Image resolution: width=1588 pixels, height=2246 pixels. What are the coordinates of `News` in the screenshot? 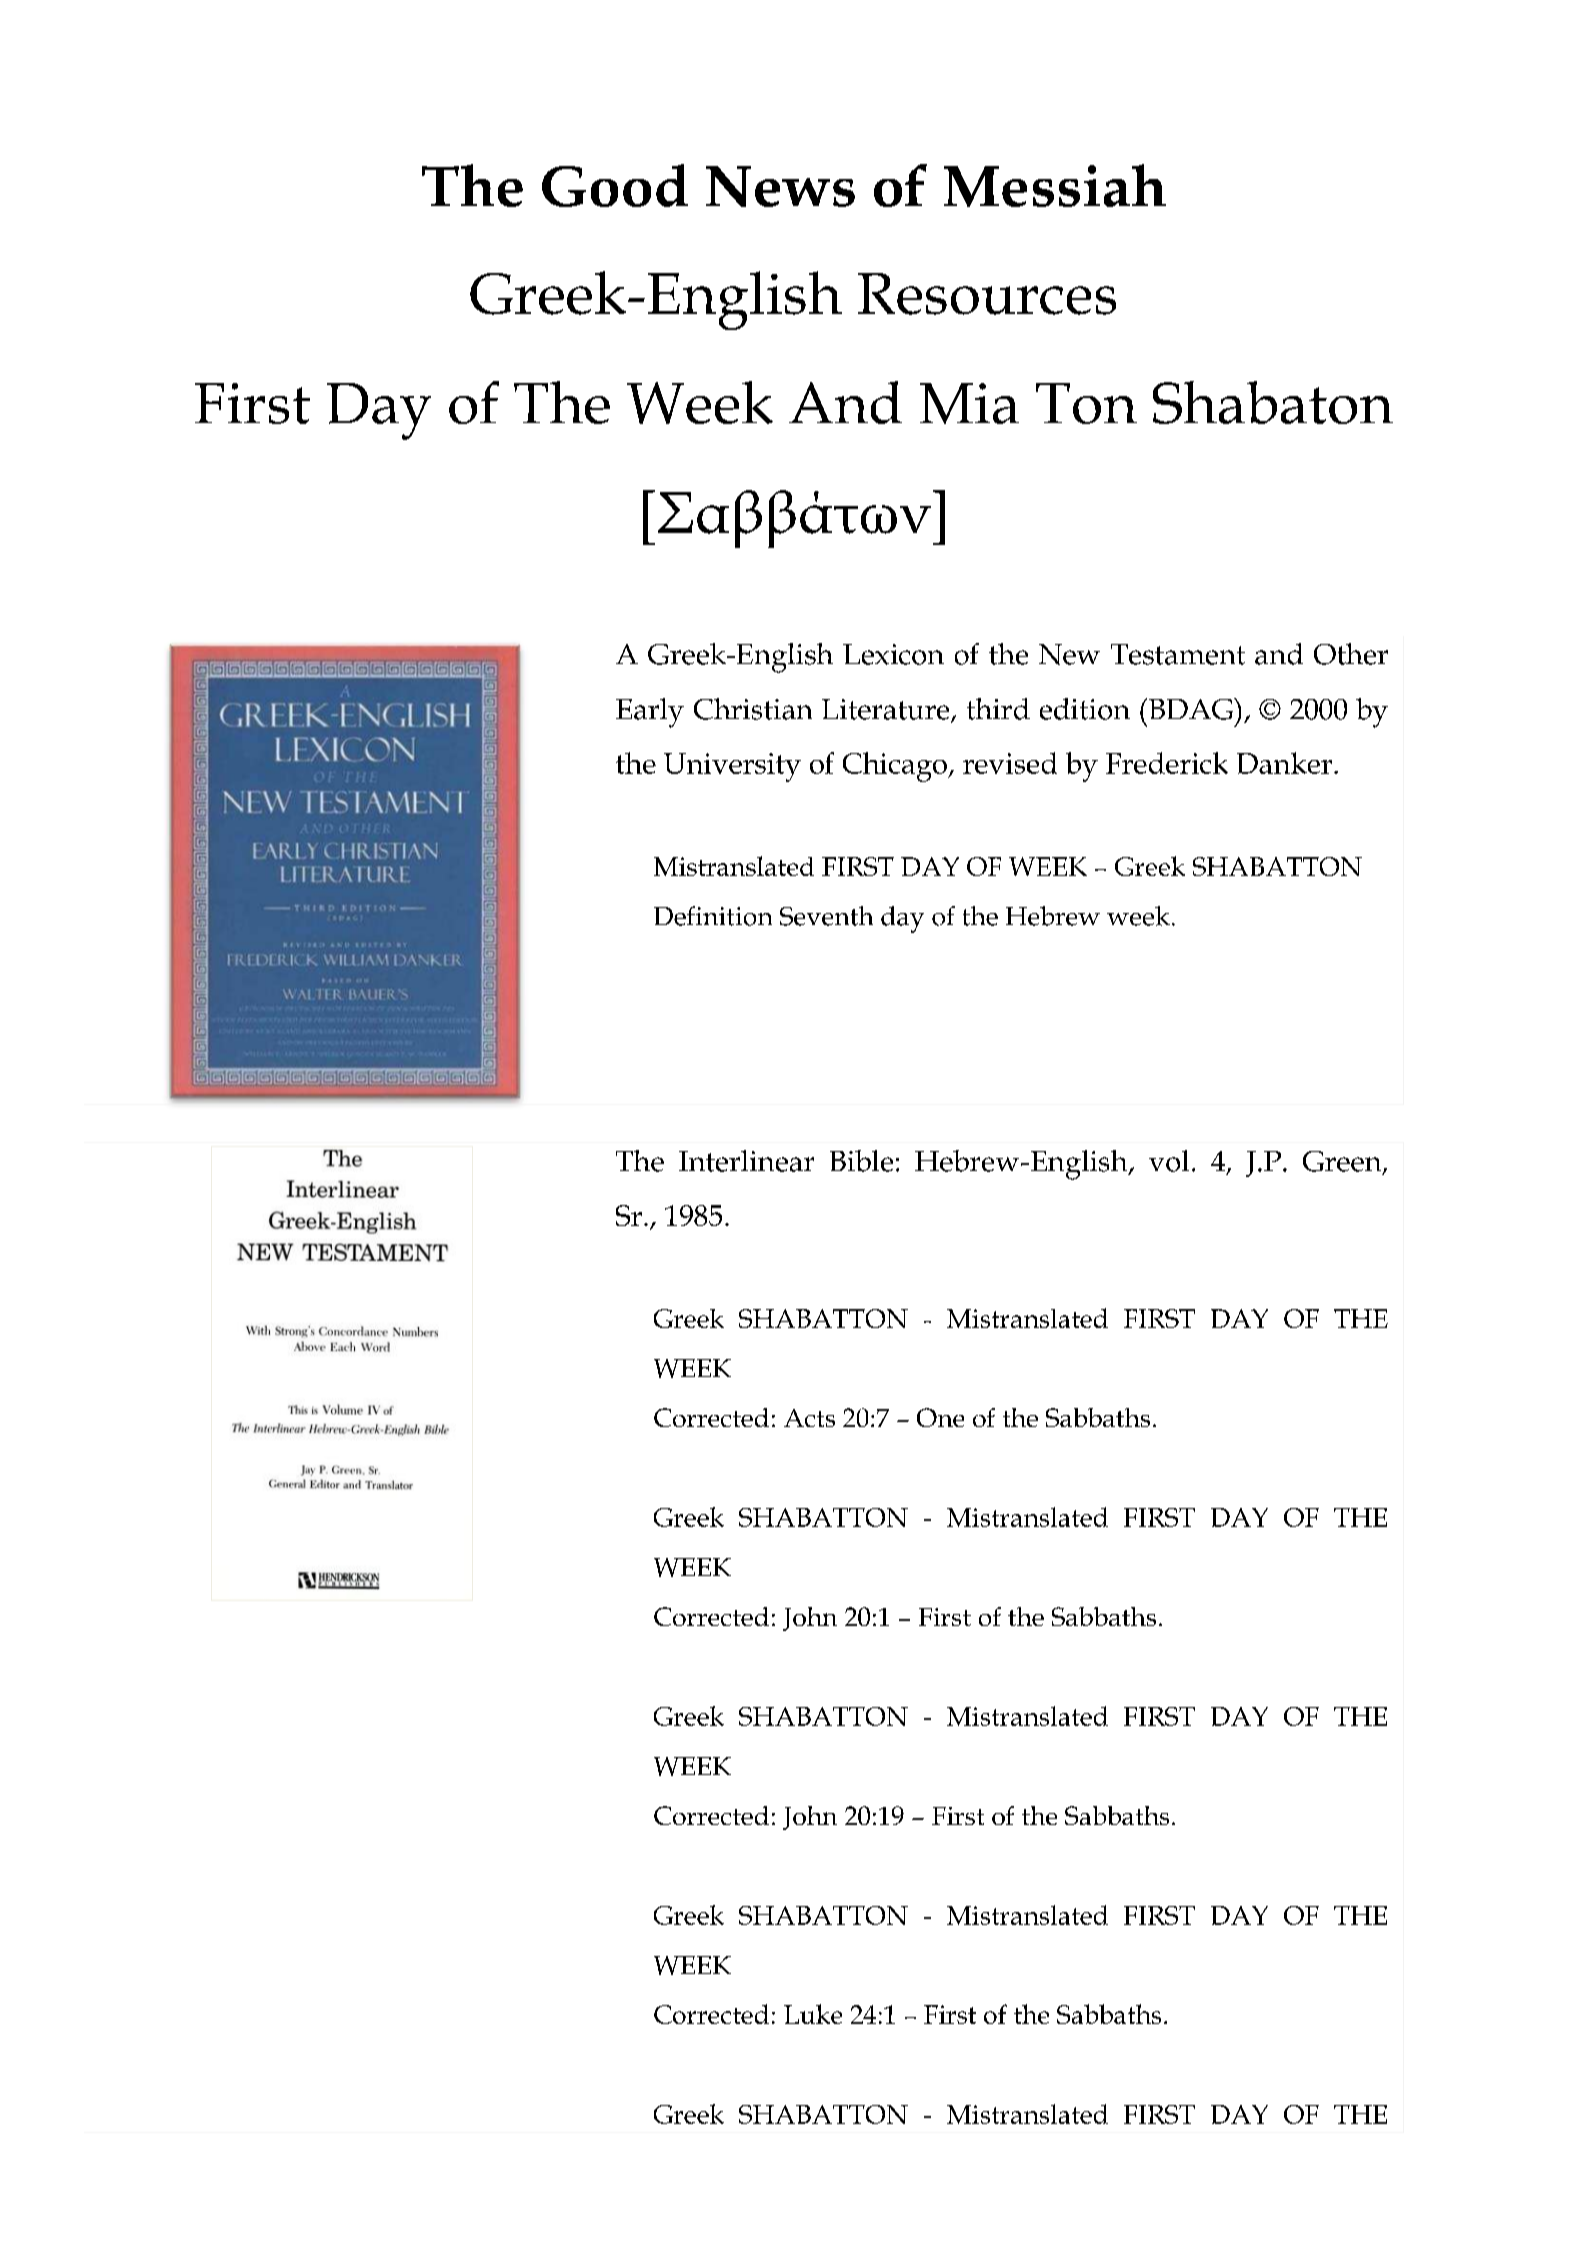 It's located at (780, 186).
